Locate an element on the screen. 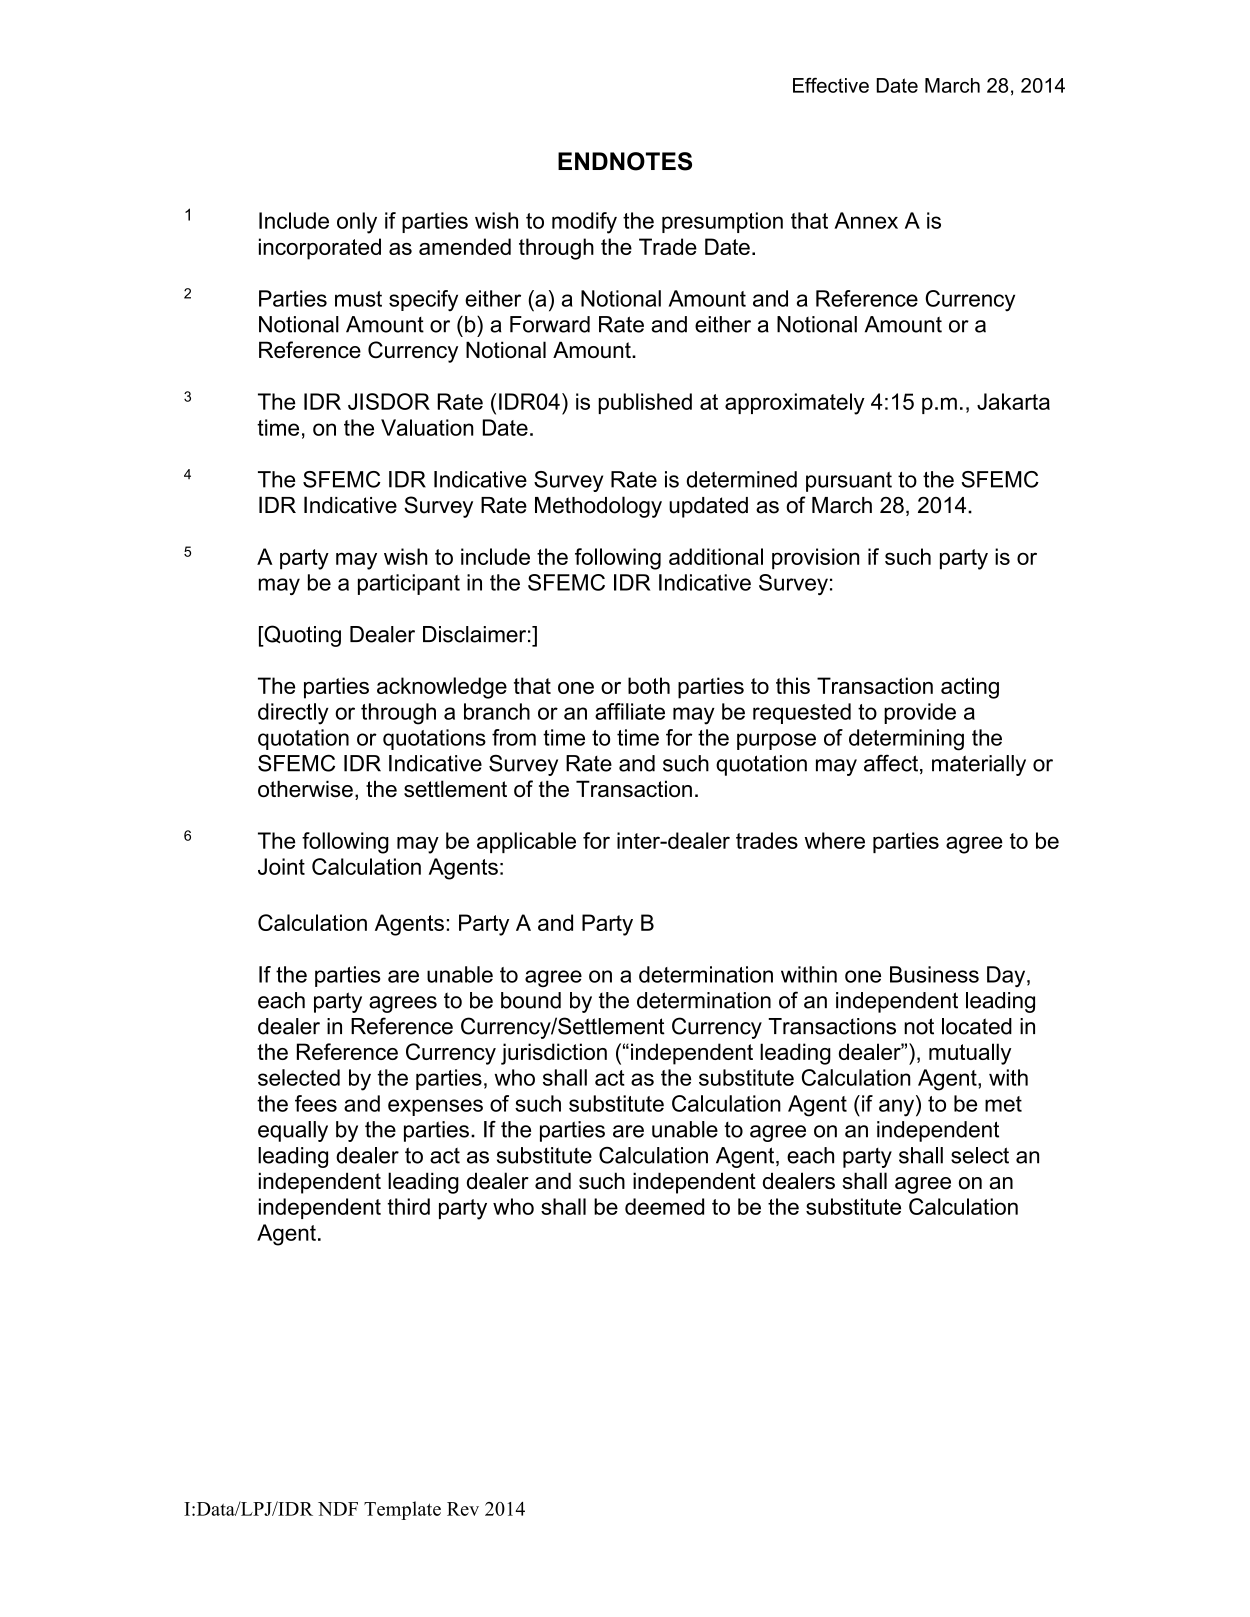  any is located at coordinates (898, 1108).
